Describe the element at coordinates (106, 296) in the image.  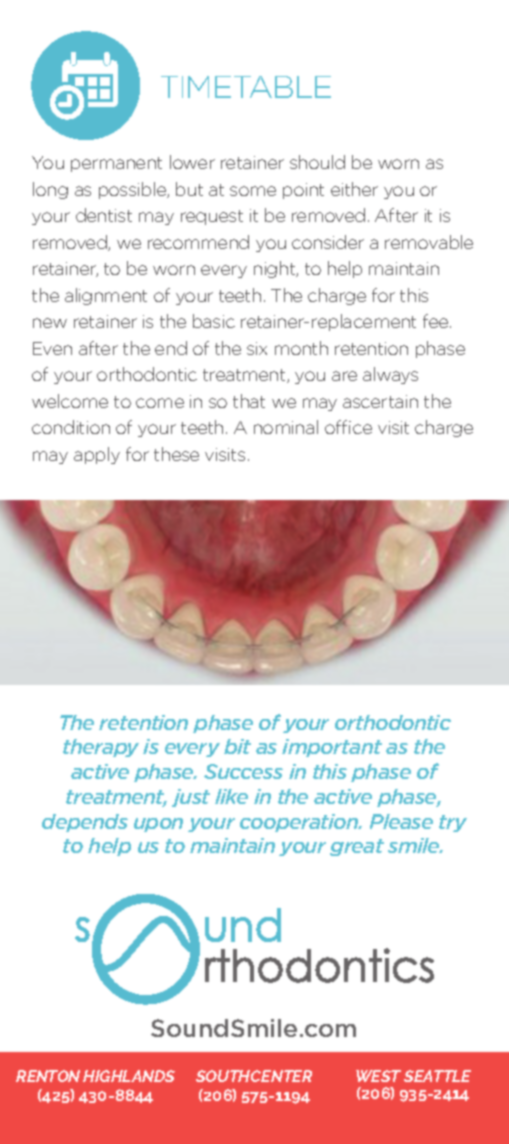
I see `alignment` at that location.
